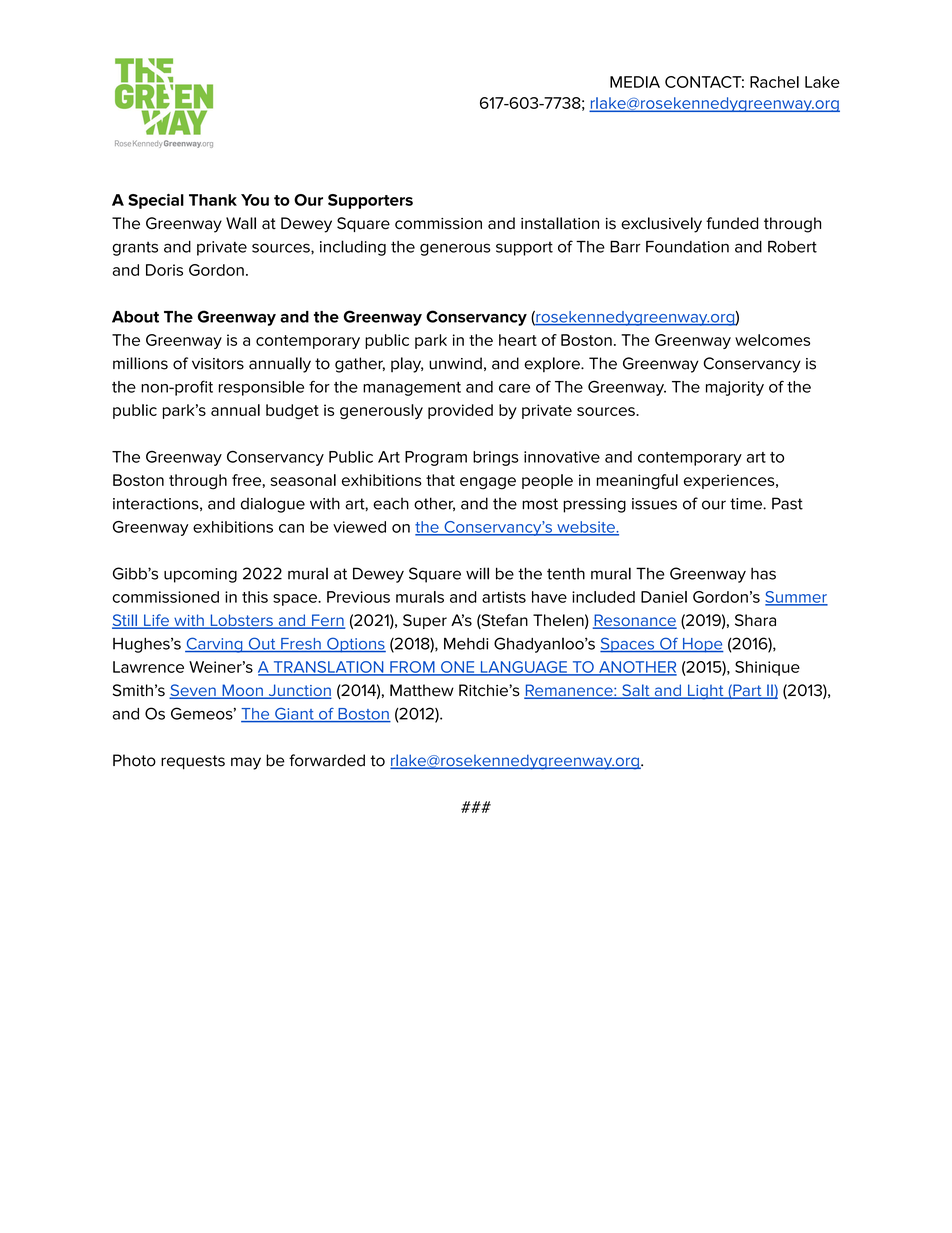 This screenshot has height=1233, width=952. Describe the element at coordinates (422, 690) in the screenshot. I see `Matthew` at that location.
